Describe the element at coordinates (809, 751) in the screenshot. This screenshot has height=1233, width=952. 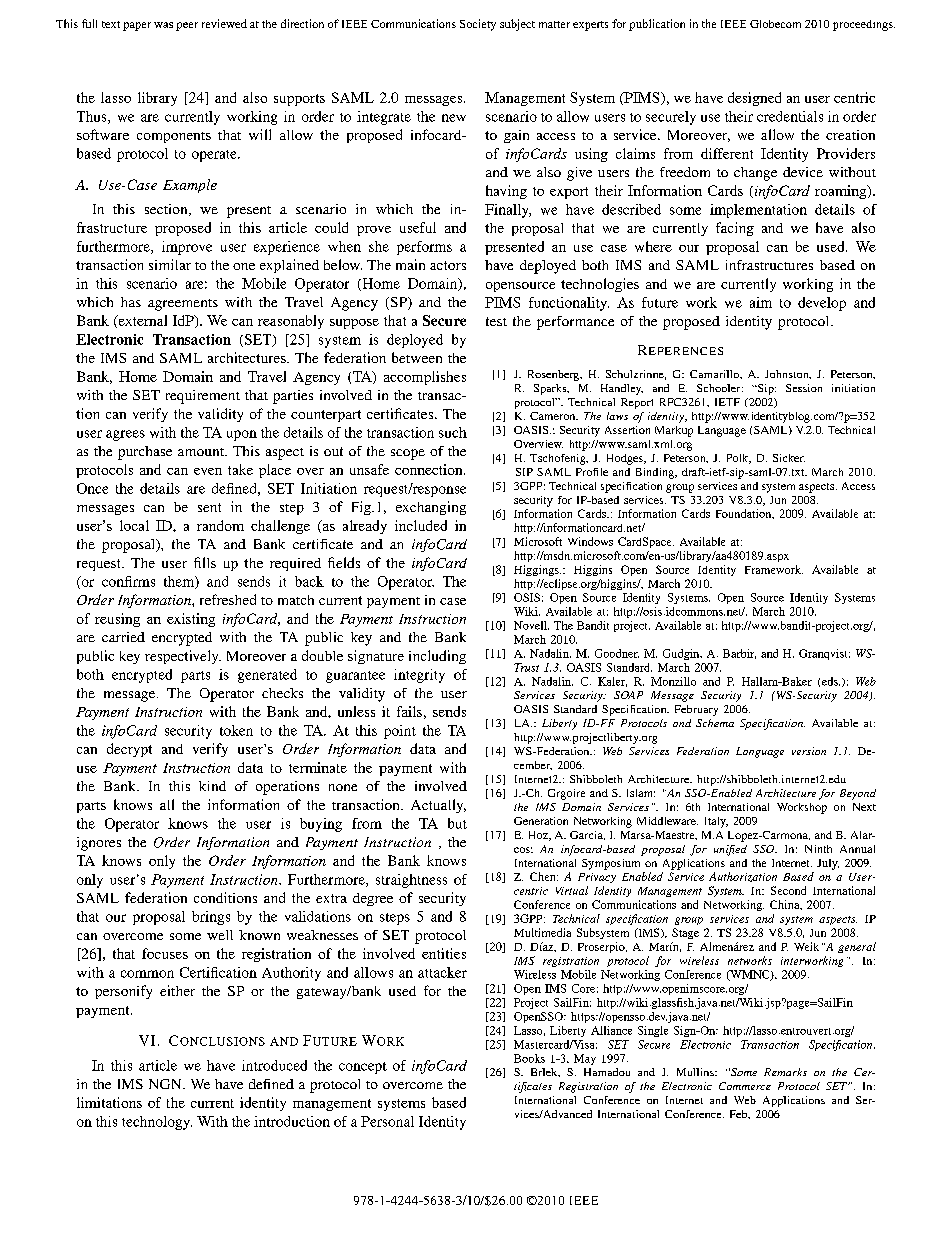
I see `version` at that location.
